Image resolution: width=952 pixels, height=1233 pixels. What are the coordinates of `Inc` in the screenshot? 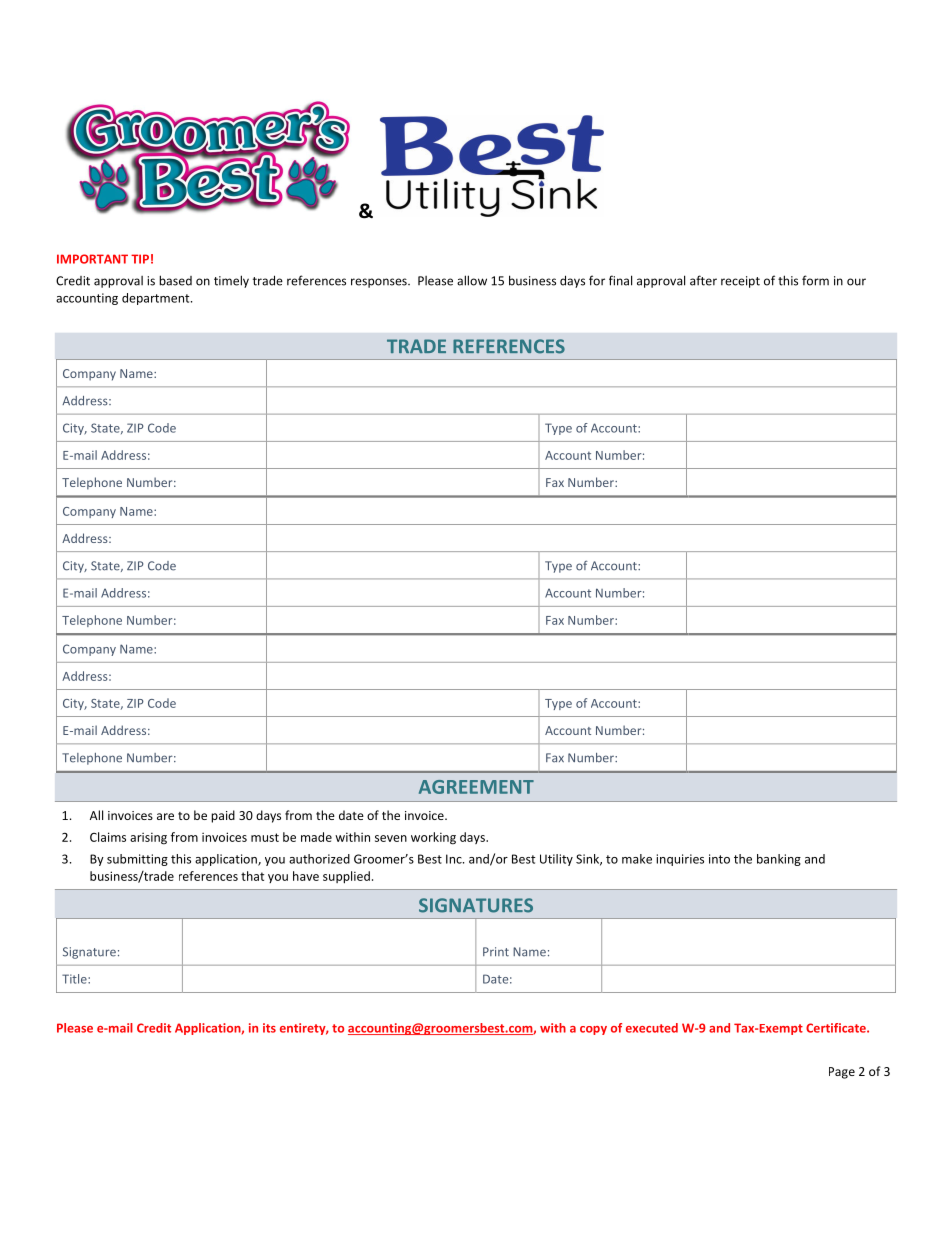 It's located at (455, 859).
